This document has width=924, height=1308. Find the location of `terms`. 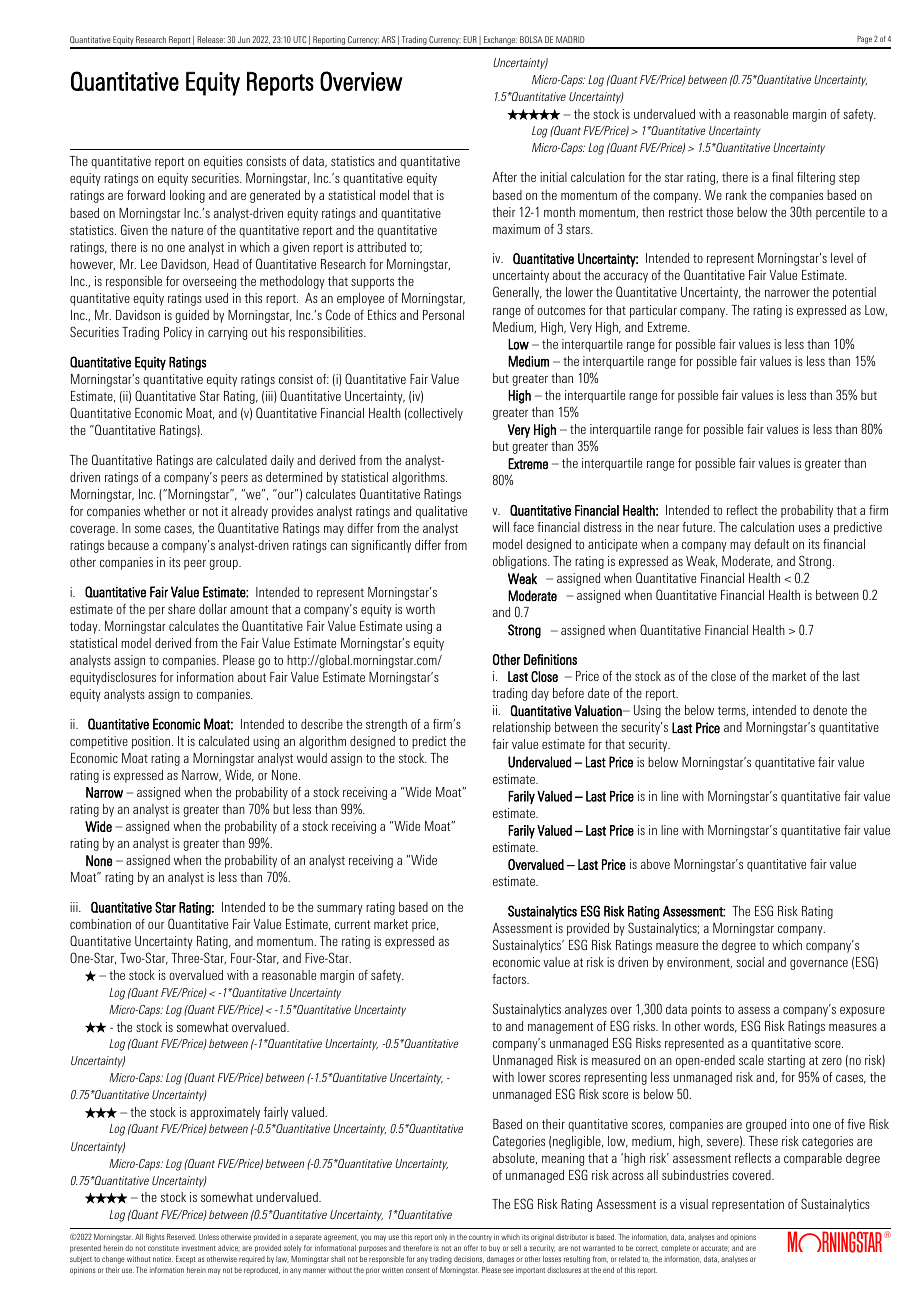

terms is located at coordinates (733, 711).
